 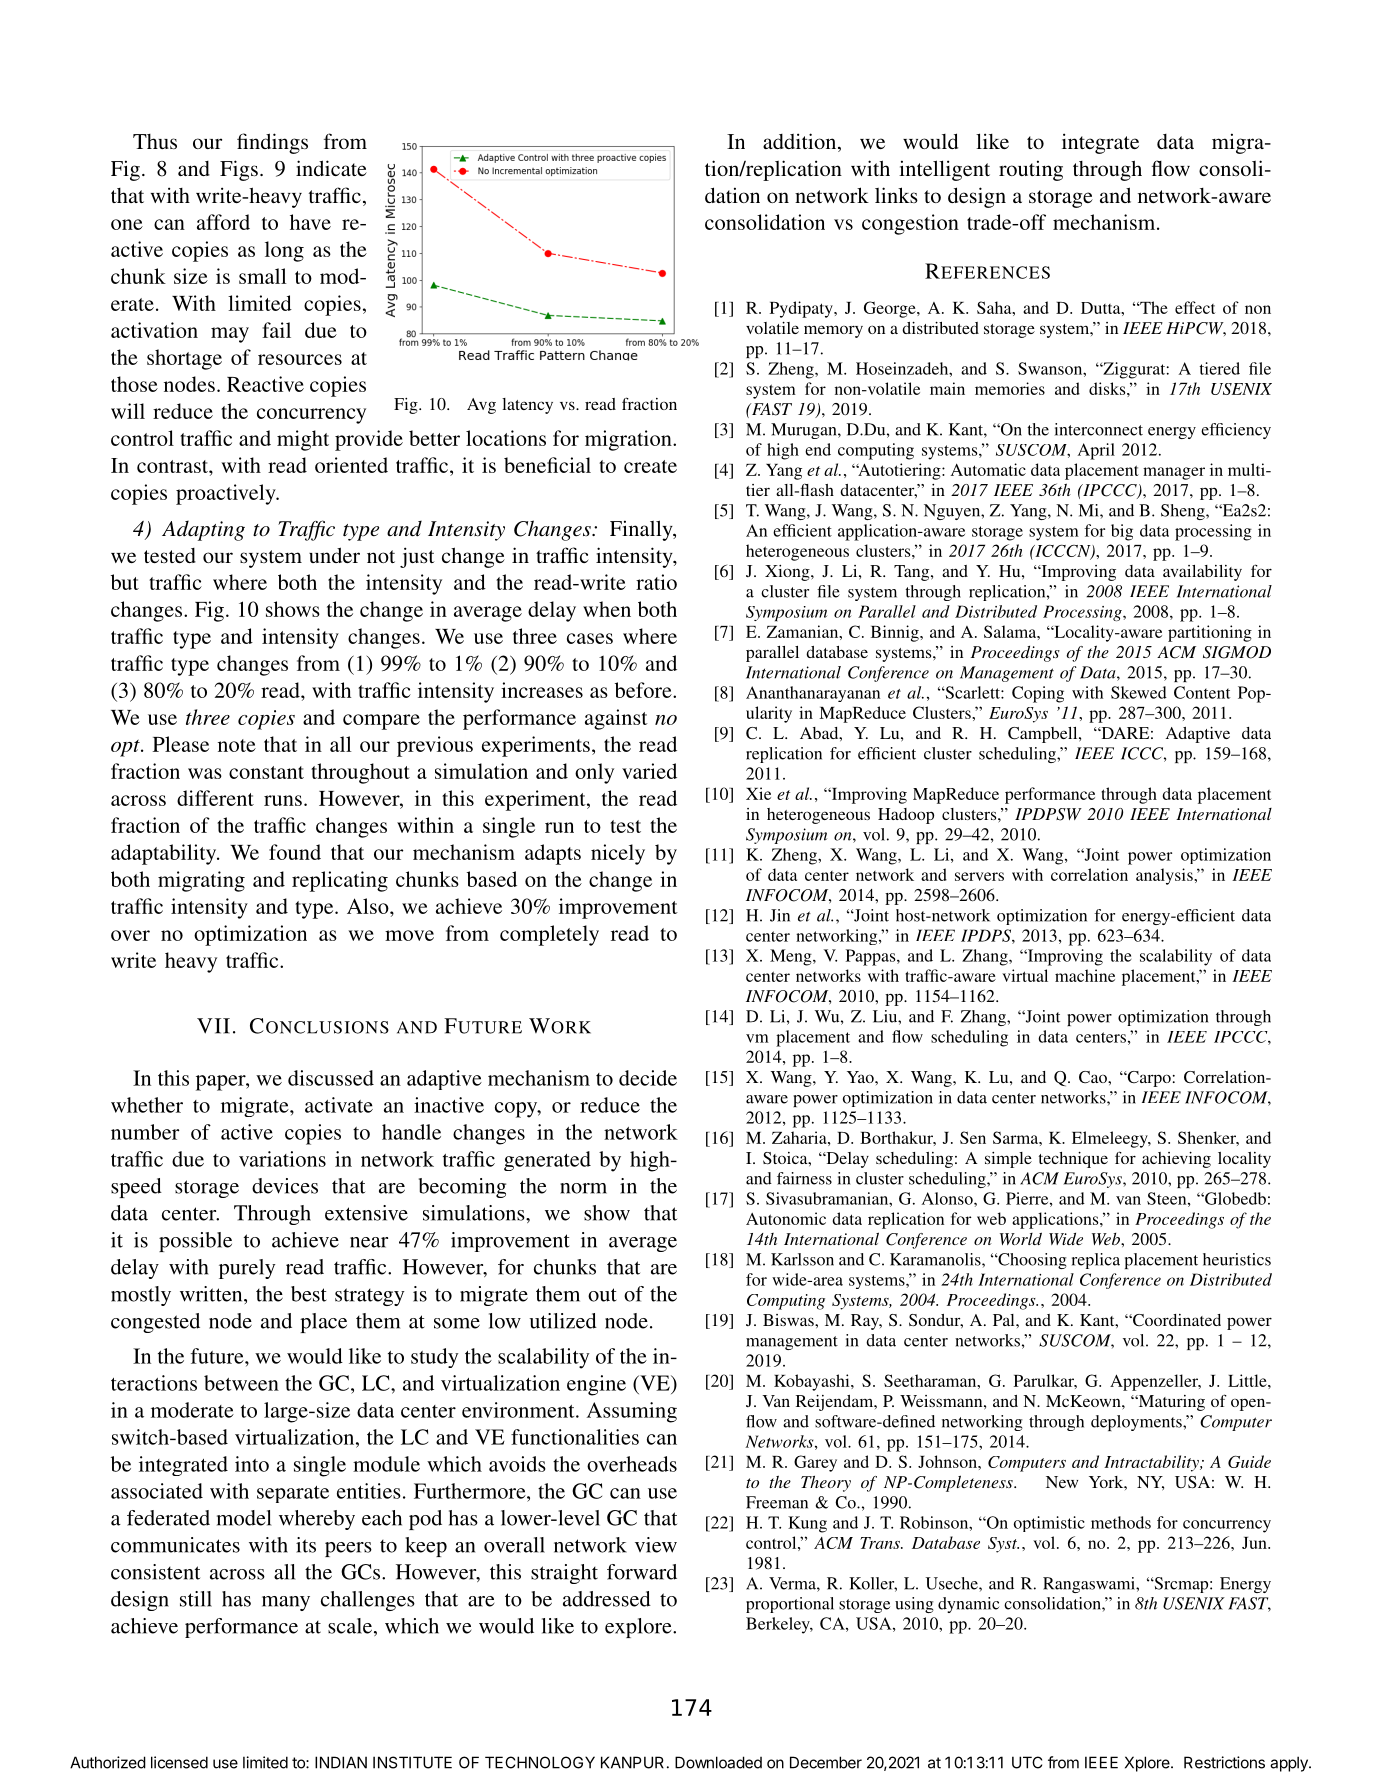 I want to click on licensed, so click(x=179, y=1762).
